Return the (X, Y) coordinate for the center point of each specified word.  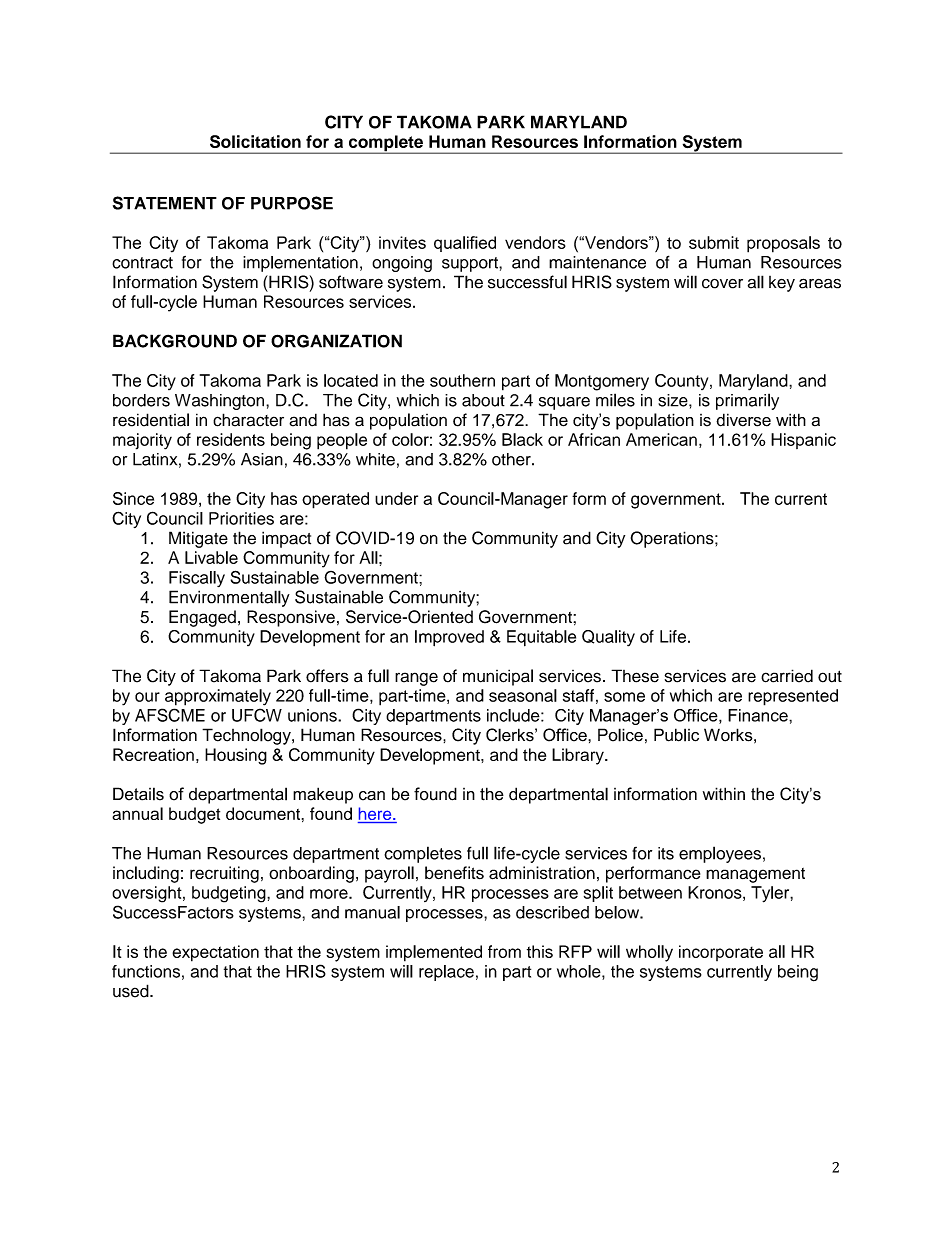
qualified (465, 244)
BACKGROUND (175, 341)
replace (446, 973)
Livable (211, 557)
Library (579, 756)
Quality (608, 638)
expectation (215, 953)
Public (676, 735)
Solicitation (255, 141)
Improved (449, 638)
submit (714, 242)
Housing (236, 756)
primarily (747, 401)
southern (462, 380)
